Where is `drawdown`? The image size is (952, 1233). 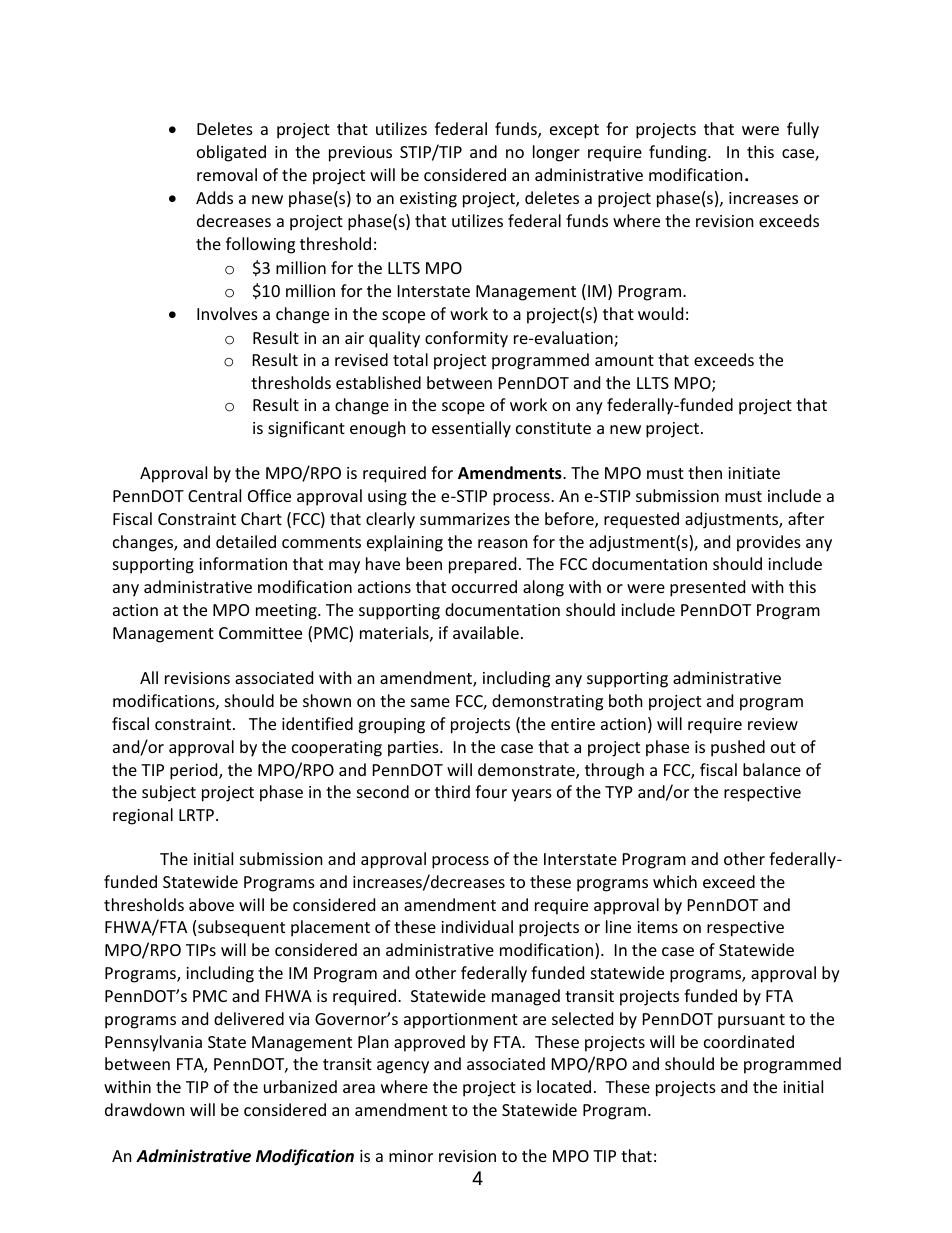 drawdown is located at coordinates (145, 1109).
